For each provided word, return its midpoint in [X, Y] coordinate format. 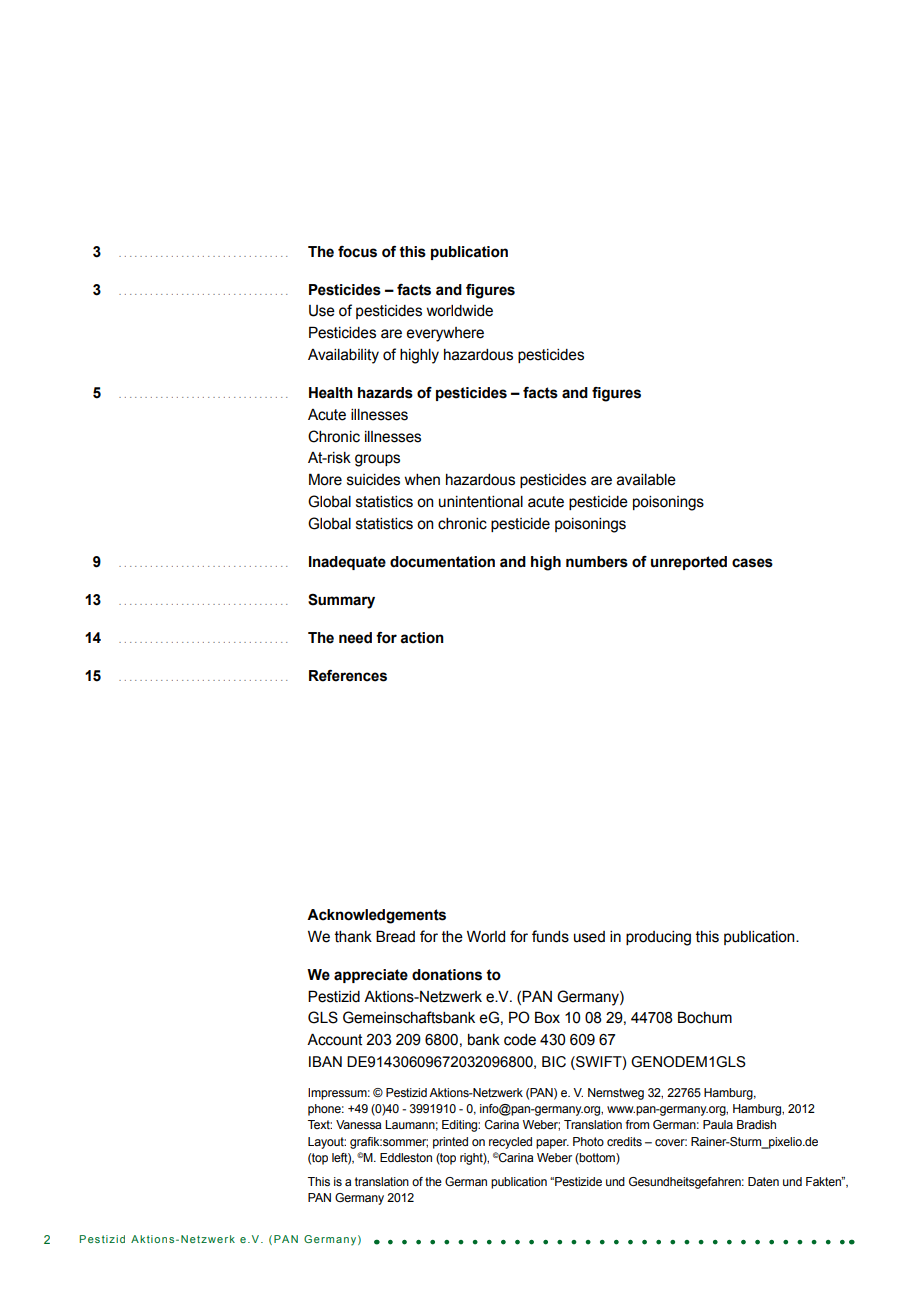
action [422, 638]
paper [552, 1144]
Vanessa [359, 1124]
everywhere [445, 334]
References [348, 676]
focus [357, 252]
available [646, 480]
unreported [689, 563]
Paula [718, 1124]
